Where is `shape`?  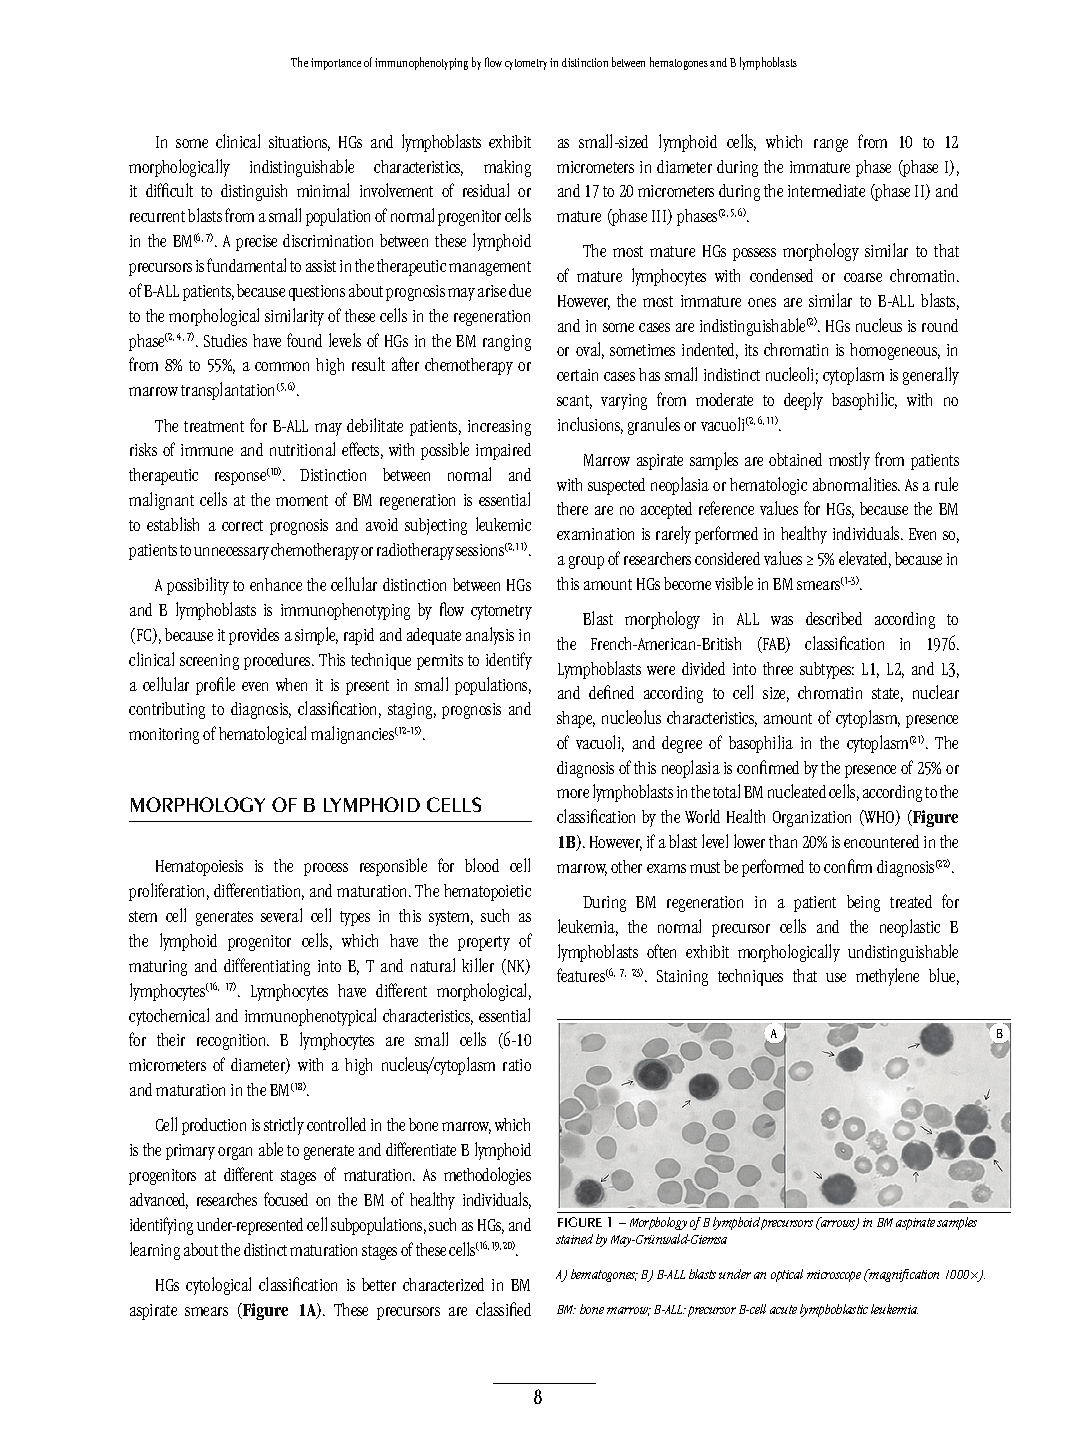
shape is located at coordinates (576, 719).
